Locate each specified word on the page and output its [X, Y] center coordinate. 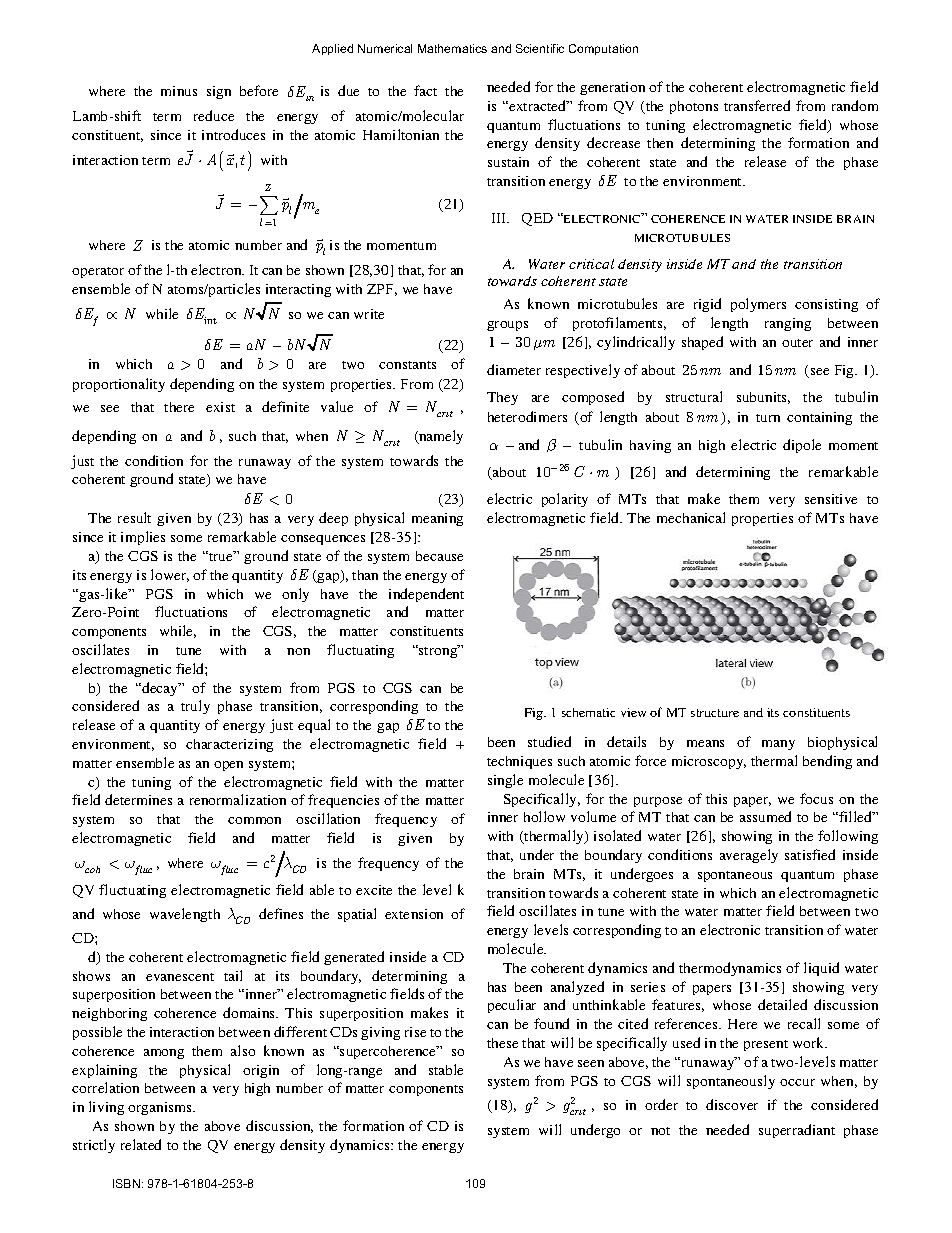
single [505, 781]
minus [179, 91]
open [228, 766]
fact [425, 90]
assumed [765, 816]
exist [220, 407]
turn [768, 418]
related [141, 1144]
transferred [757, 105]
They [502, 398]
